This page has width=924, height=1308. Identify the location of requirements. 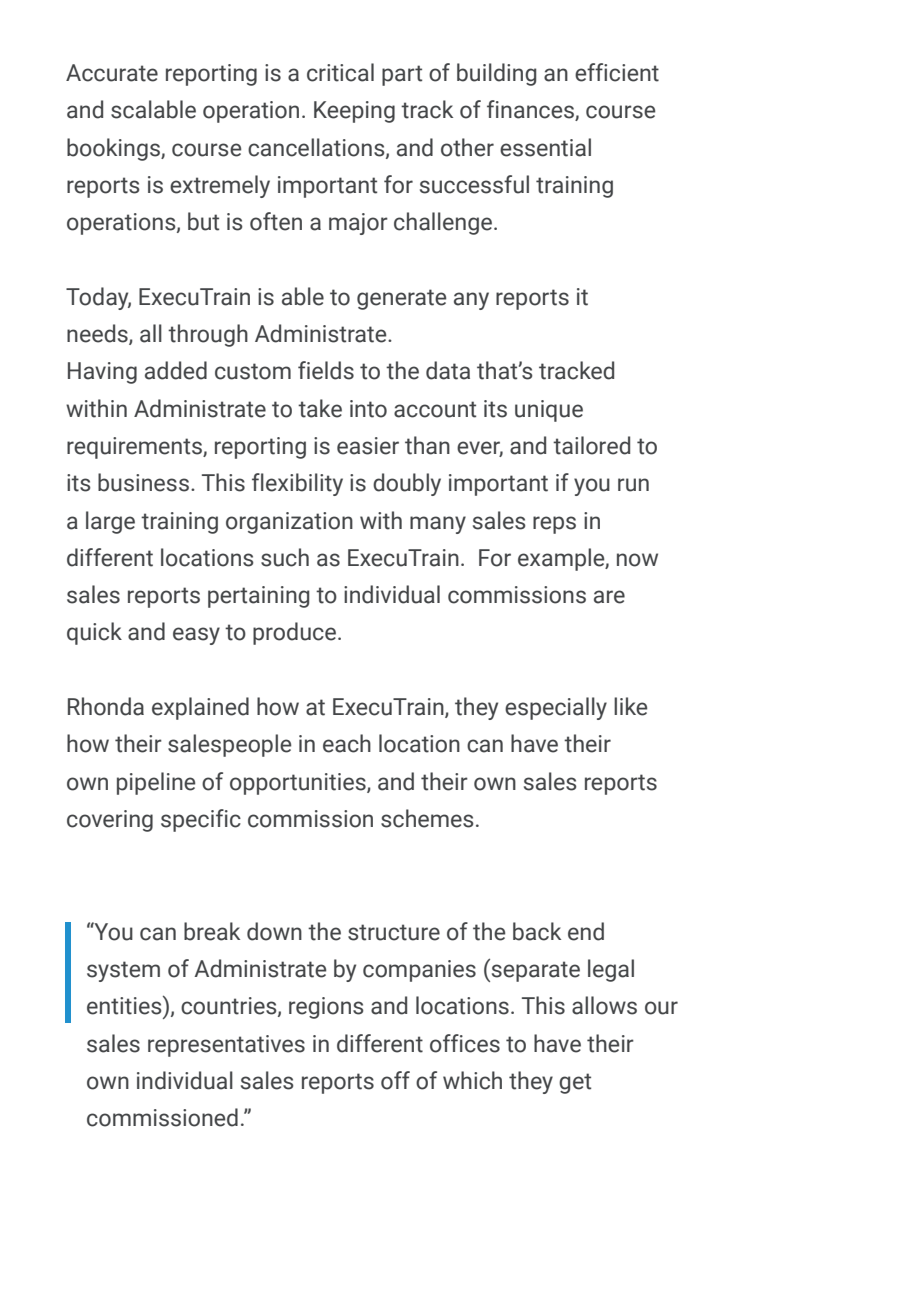
(135, 448).
